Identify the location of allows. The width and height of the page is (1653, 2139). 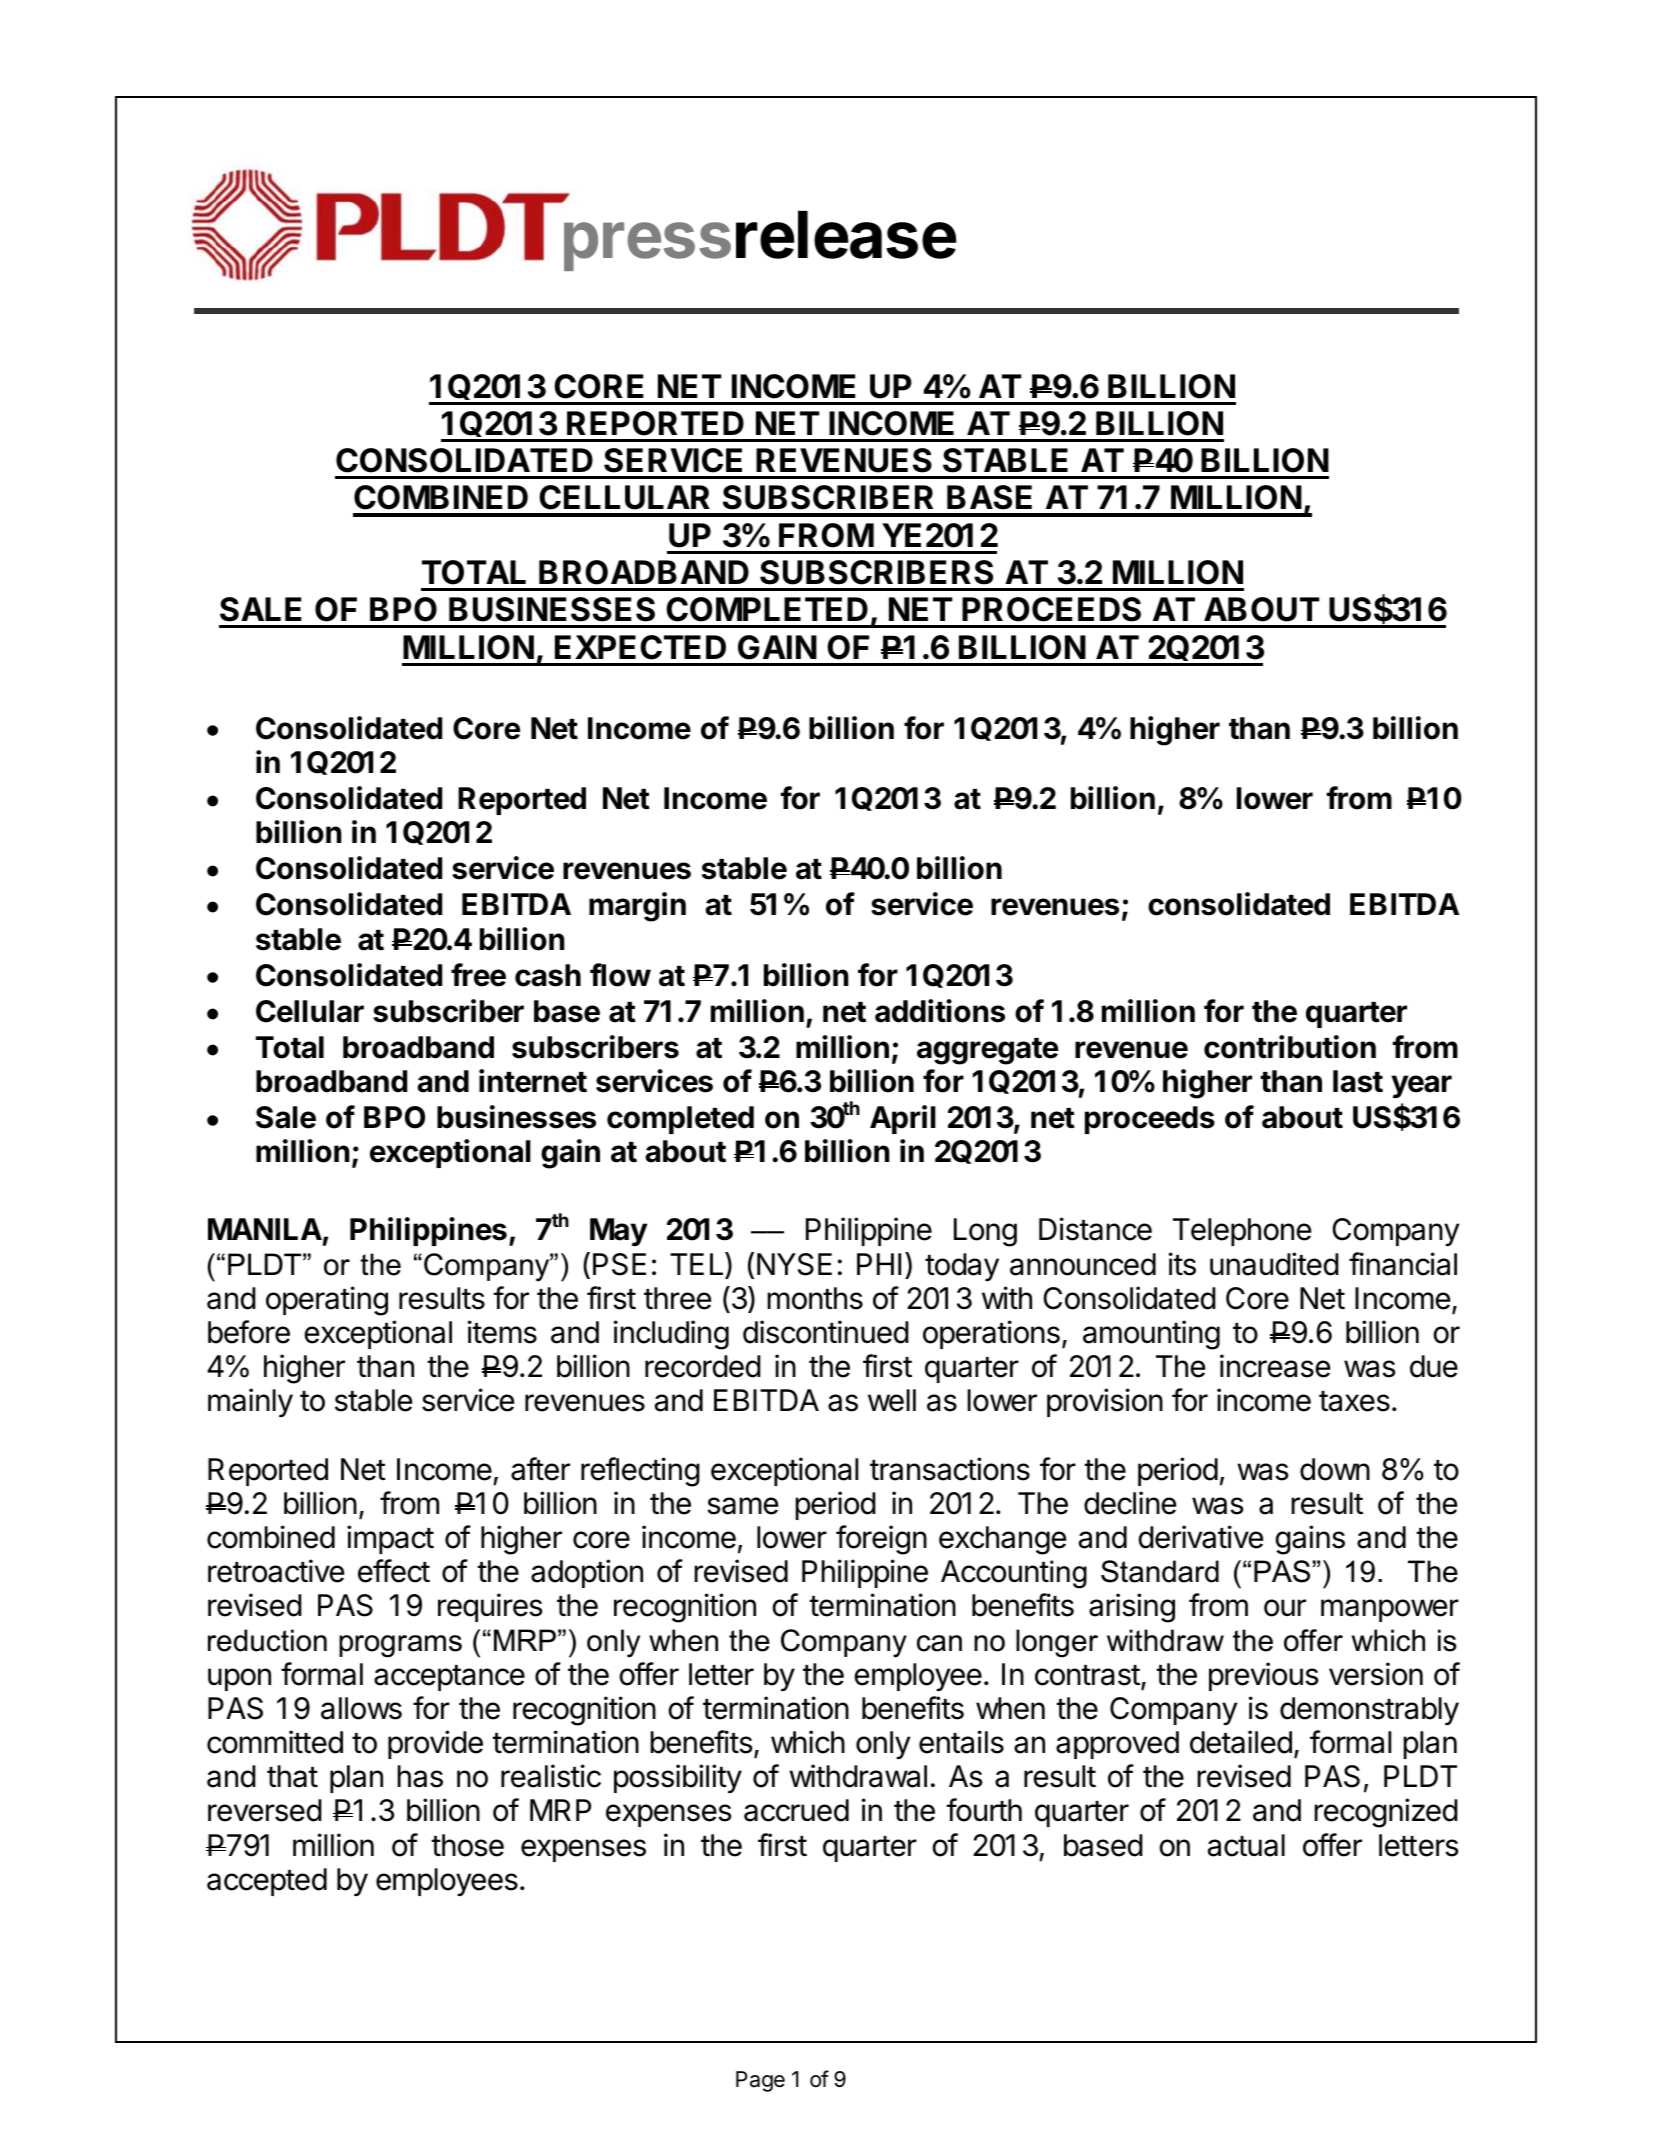
(361, 1708).
